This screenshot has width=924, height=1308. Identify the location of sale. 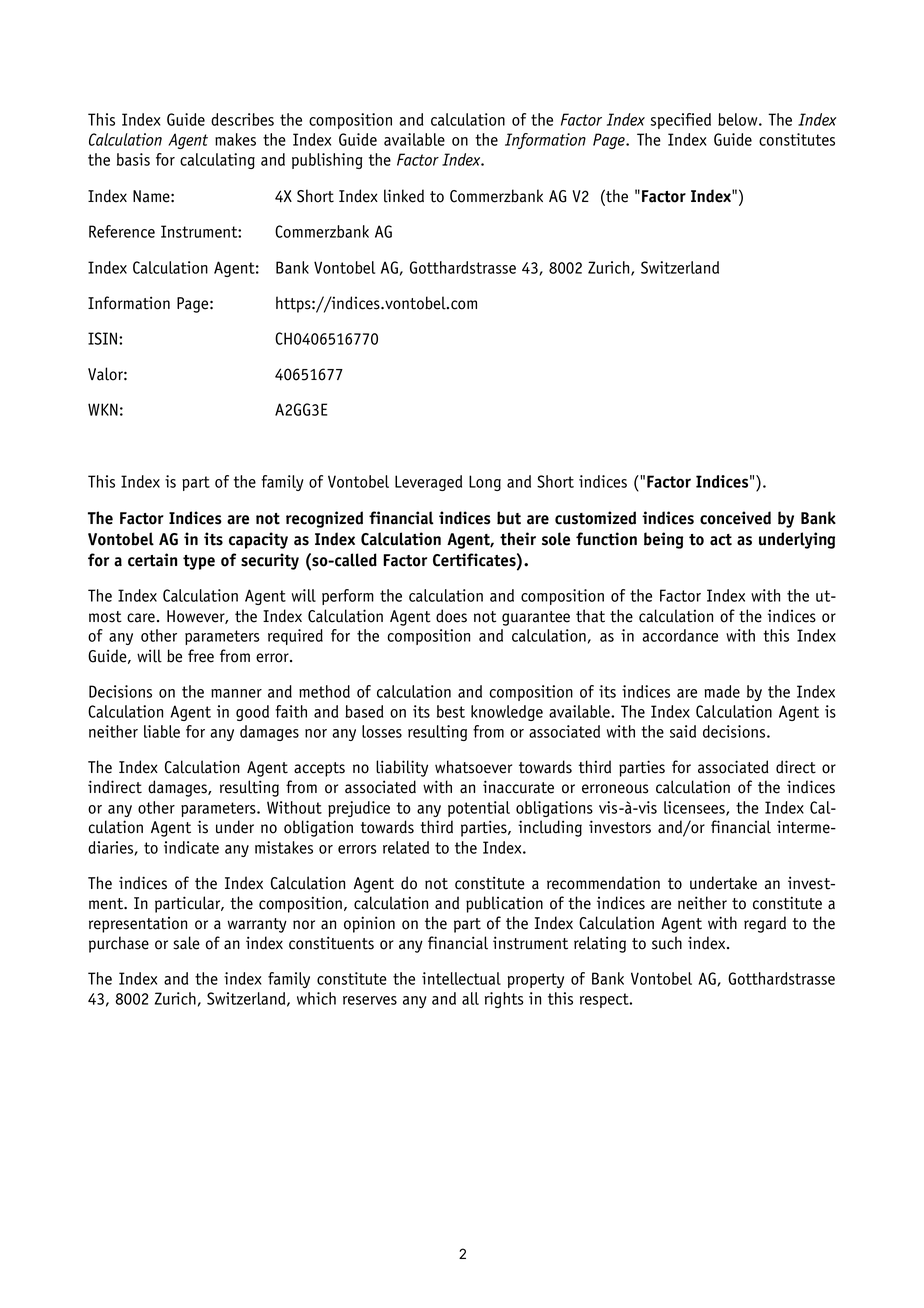
(186, 943).
